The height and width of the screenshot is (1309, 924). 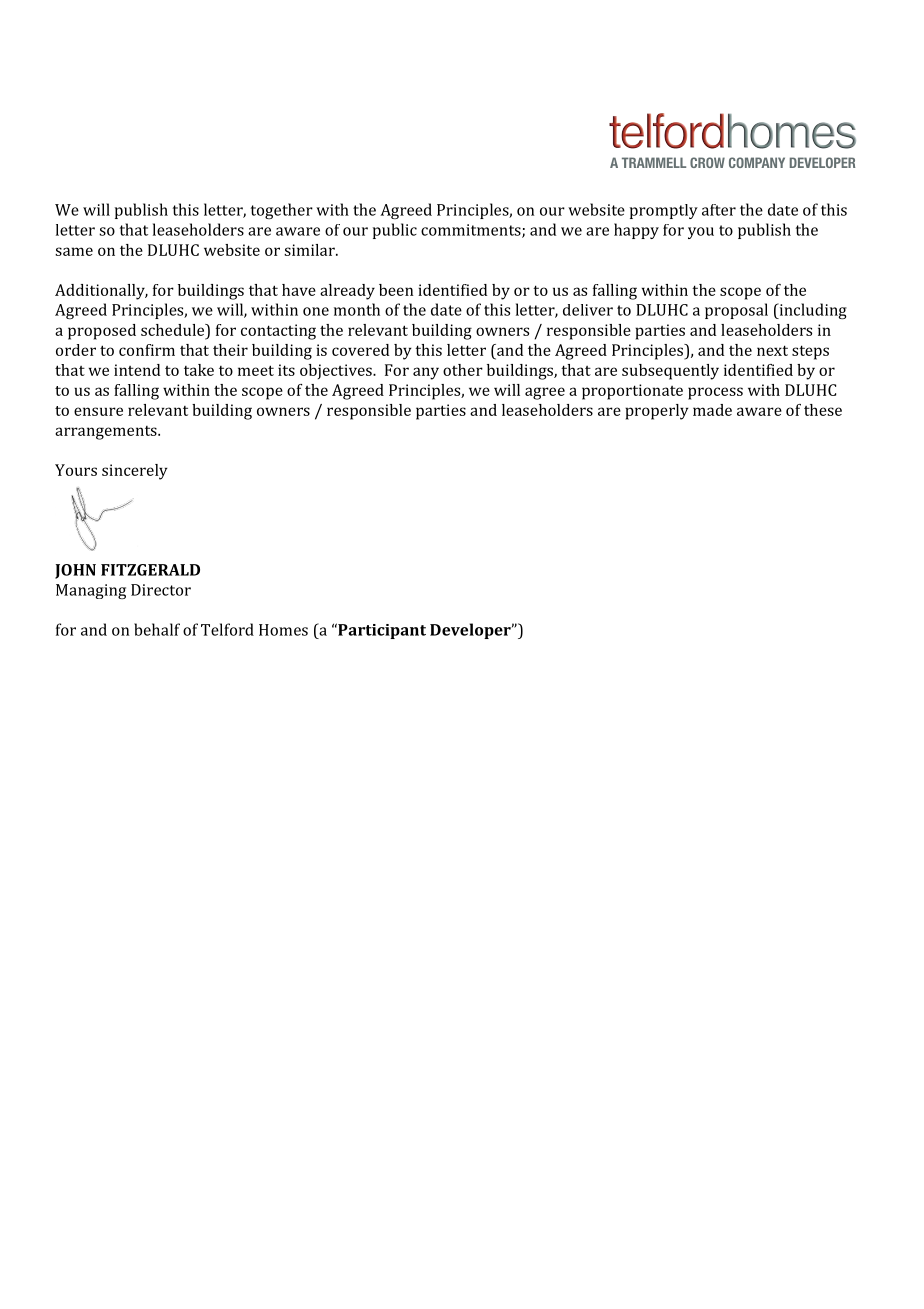 What do you see at coordinates (161, 590) in the screenshot?
I see `Director` at bounding box center [161, 590].
